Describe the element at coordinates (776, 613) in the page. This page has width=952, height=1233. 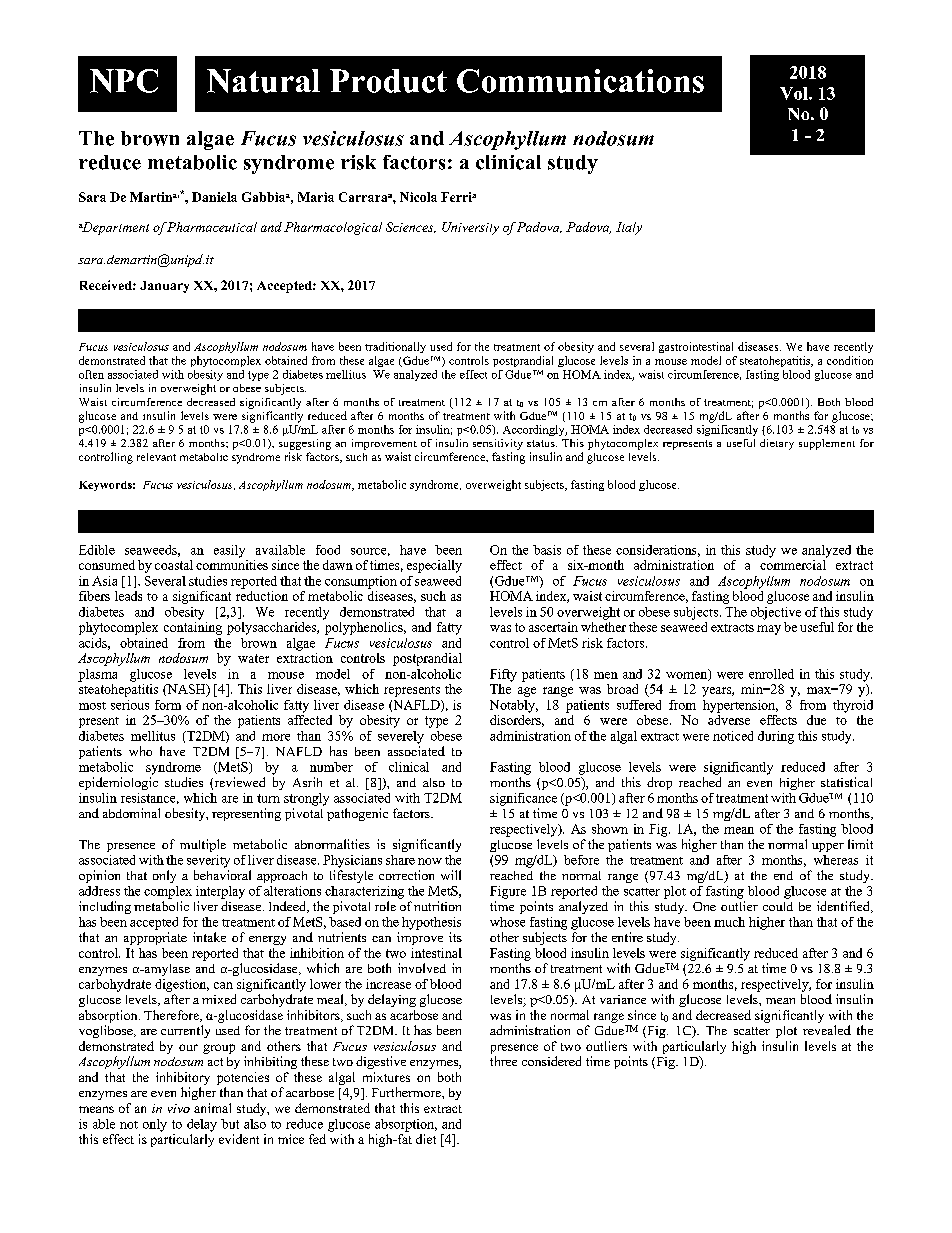
I see `objective` at that location.
